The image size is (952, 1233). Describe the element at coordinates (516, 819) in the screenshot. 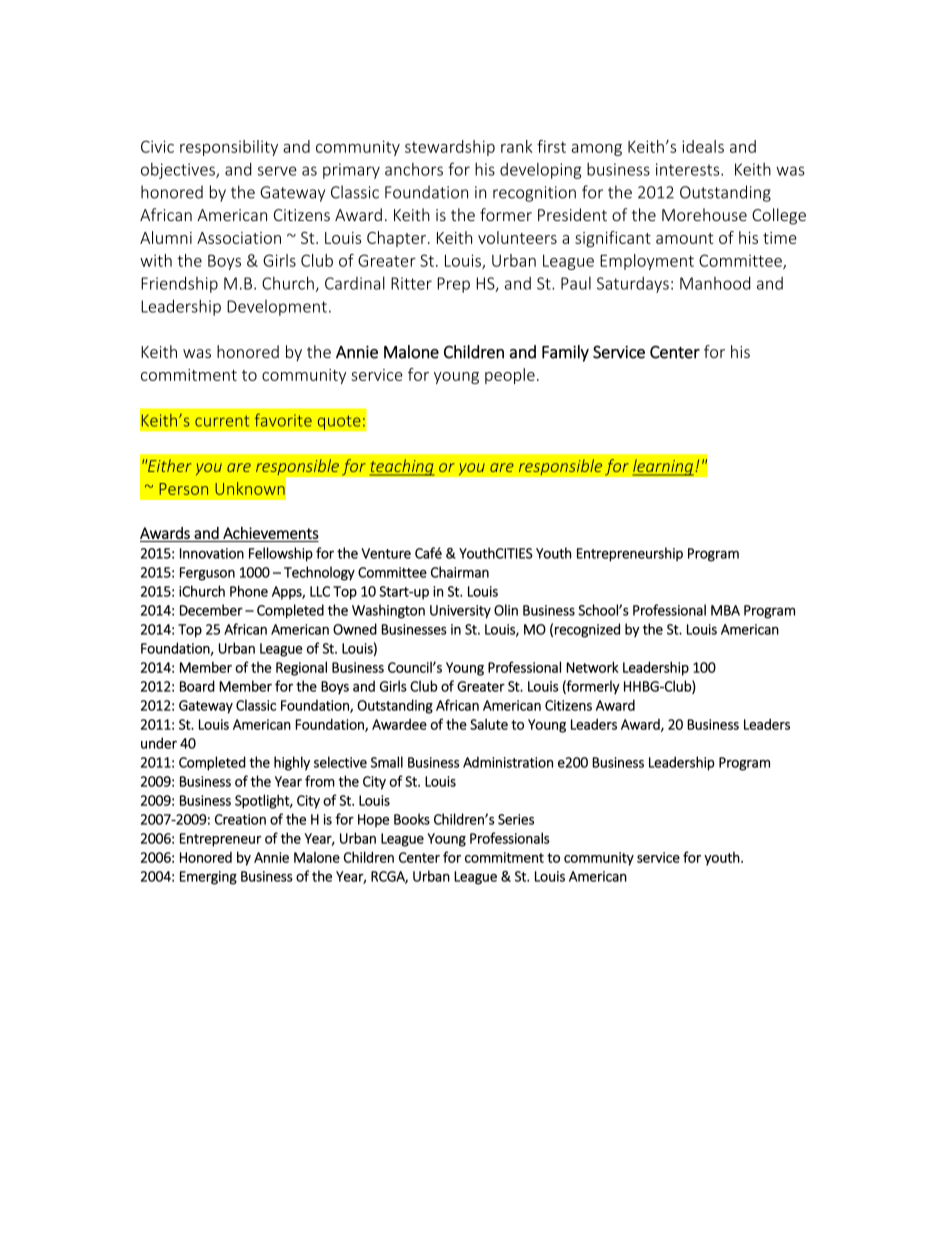

I see `Series` at that location.
